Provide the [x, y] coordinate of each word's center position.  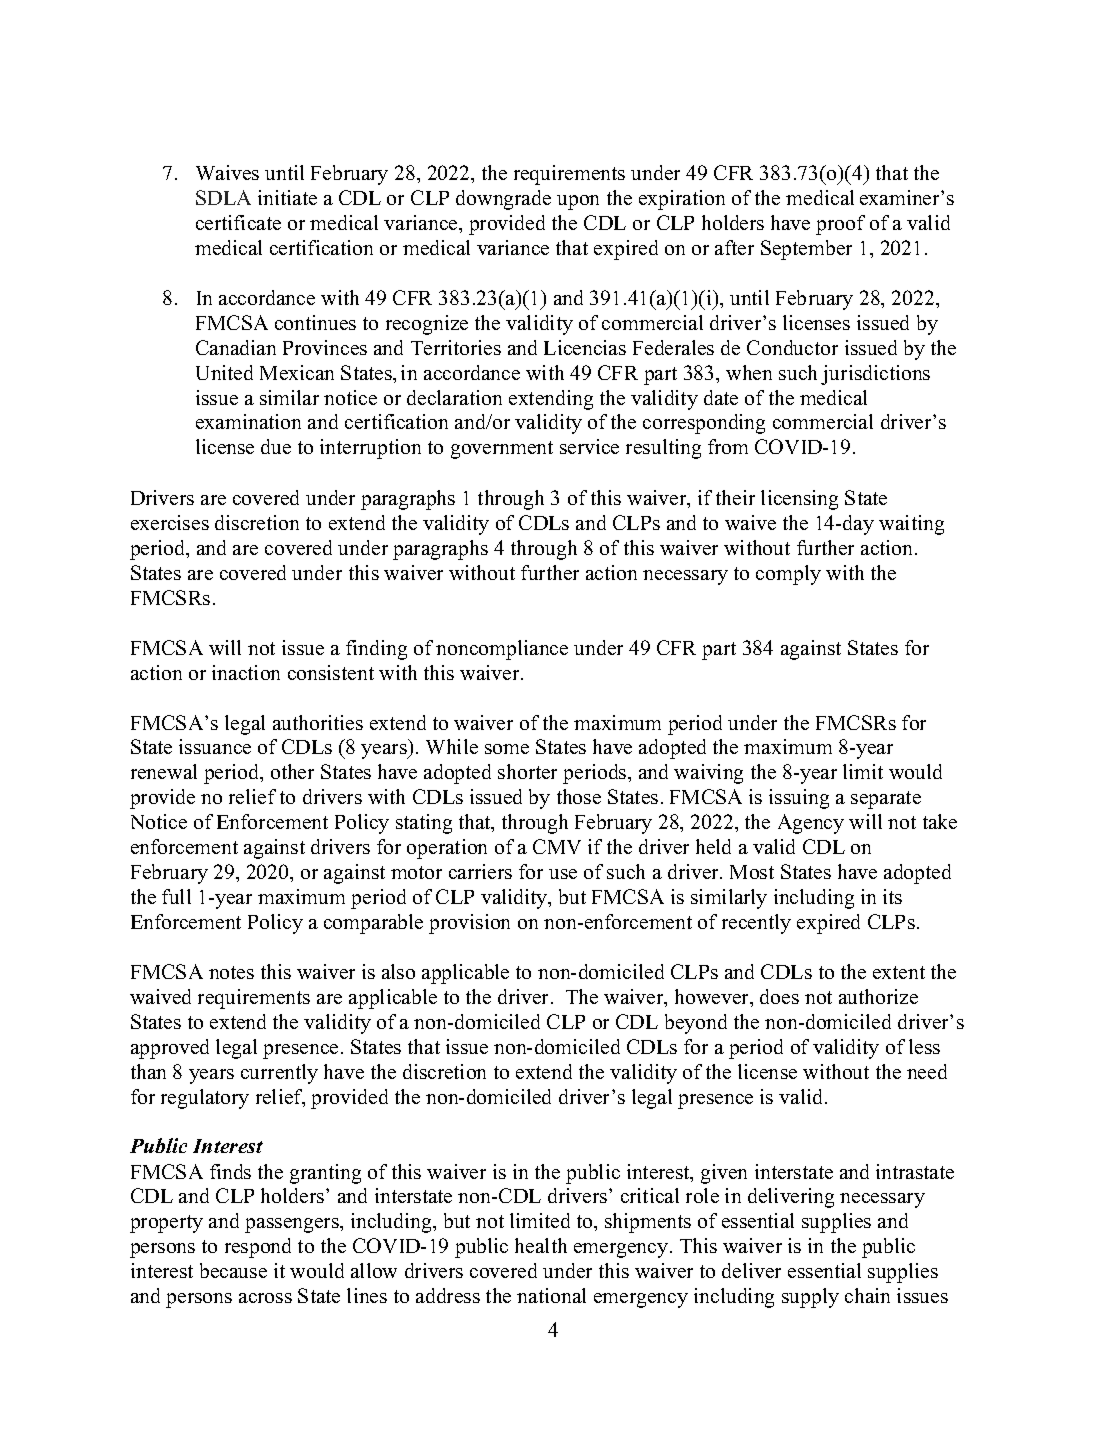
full [176, 896]
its [892, 896]
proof [840, 225]
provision [469, 924]
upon [578, 202]
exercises [170, 522]
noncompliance [502, 650]
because [233, 1270]
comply [788, 575]
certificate [238, 222]
